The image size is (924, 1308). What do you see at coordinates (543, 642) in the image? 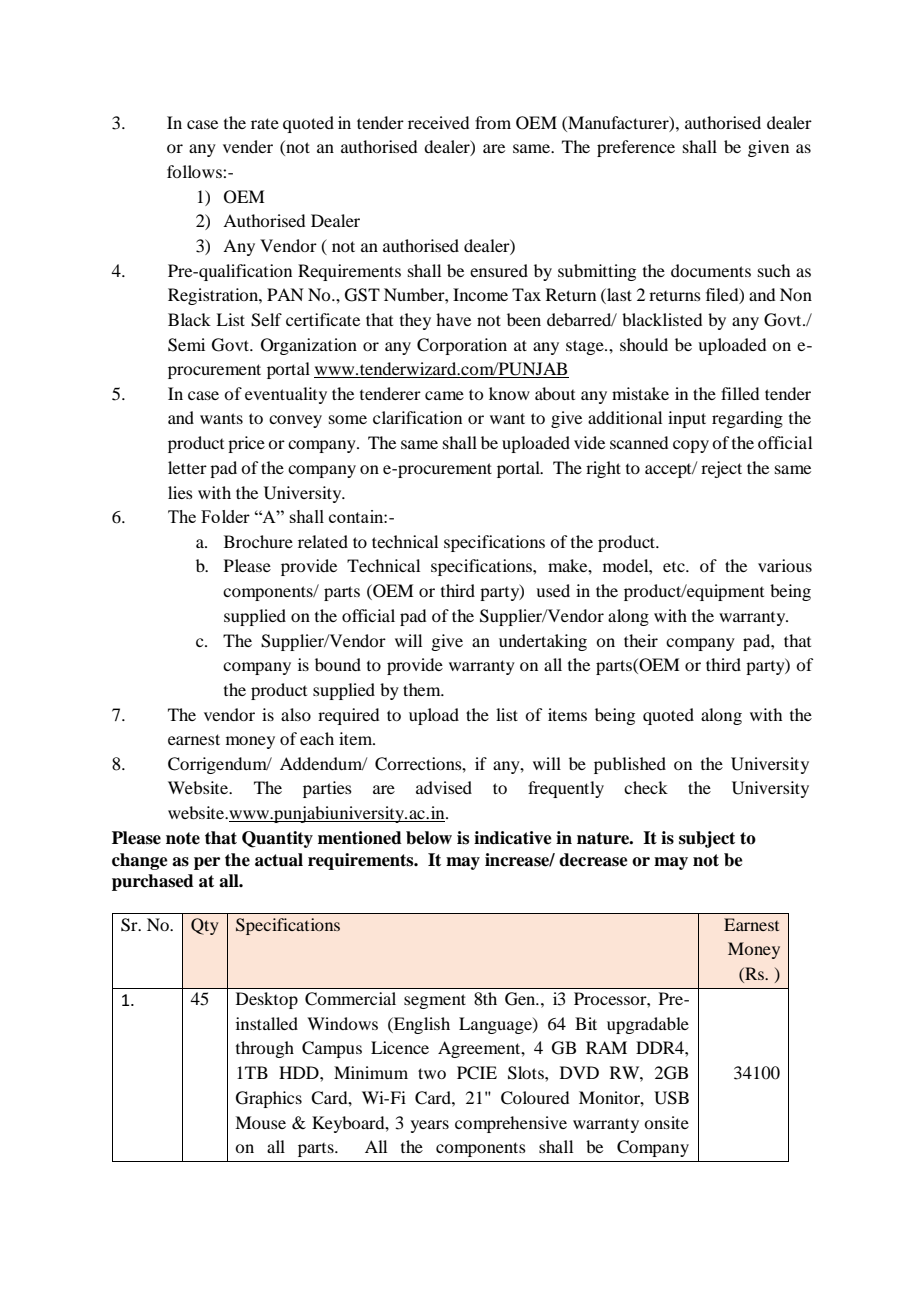
I see `undertaking` at bounding box center [543, 642].
